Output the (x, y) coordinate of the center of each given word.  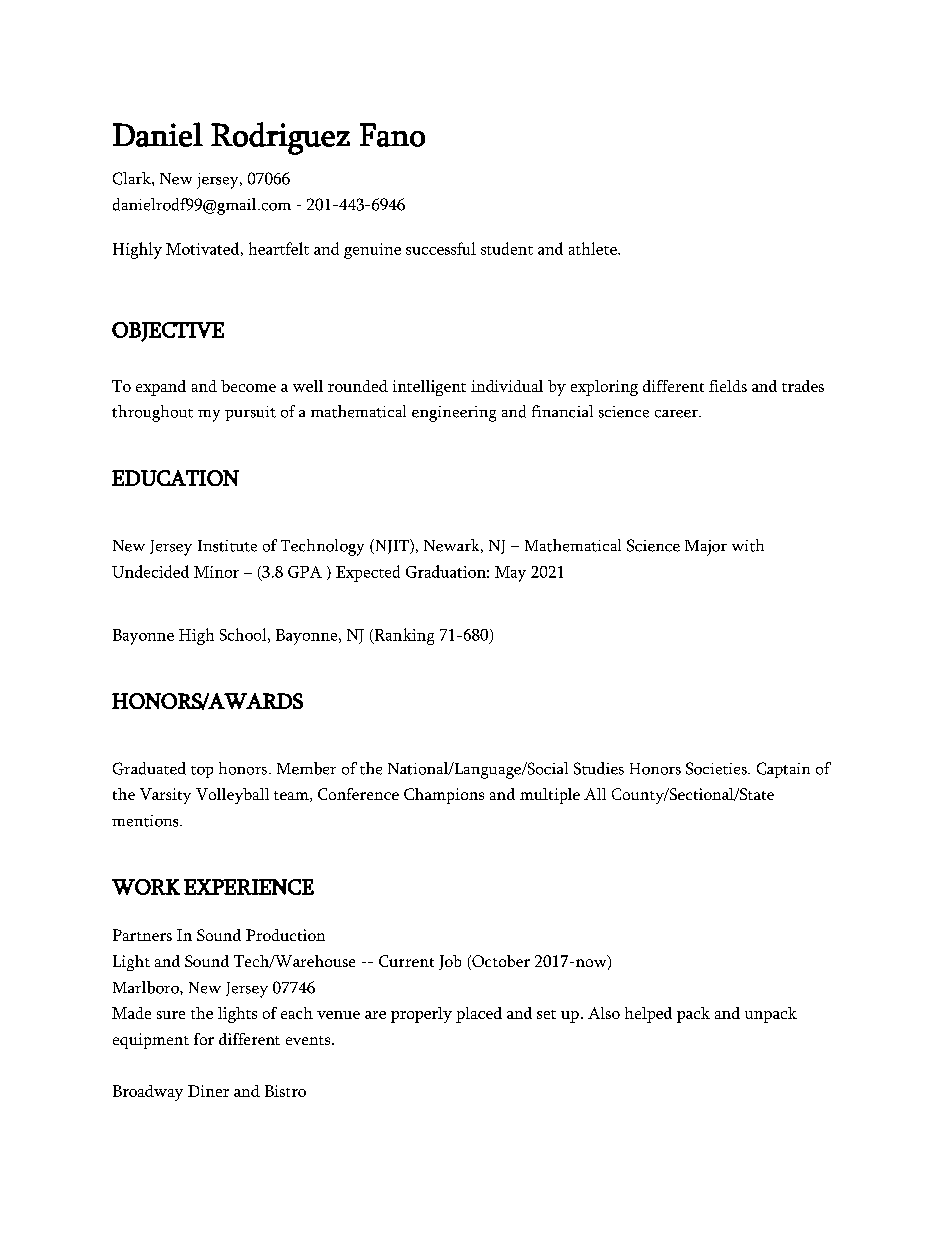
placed (479, 1015)
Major (706, 548)
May (510, 574)
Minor (216, 572)
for (204, 1039)
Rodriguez (280, 138)
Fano (392, 135)
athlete (594, 248)
